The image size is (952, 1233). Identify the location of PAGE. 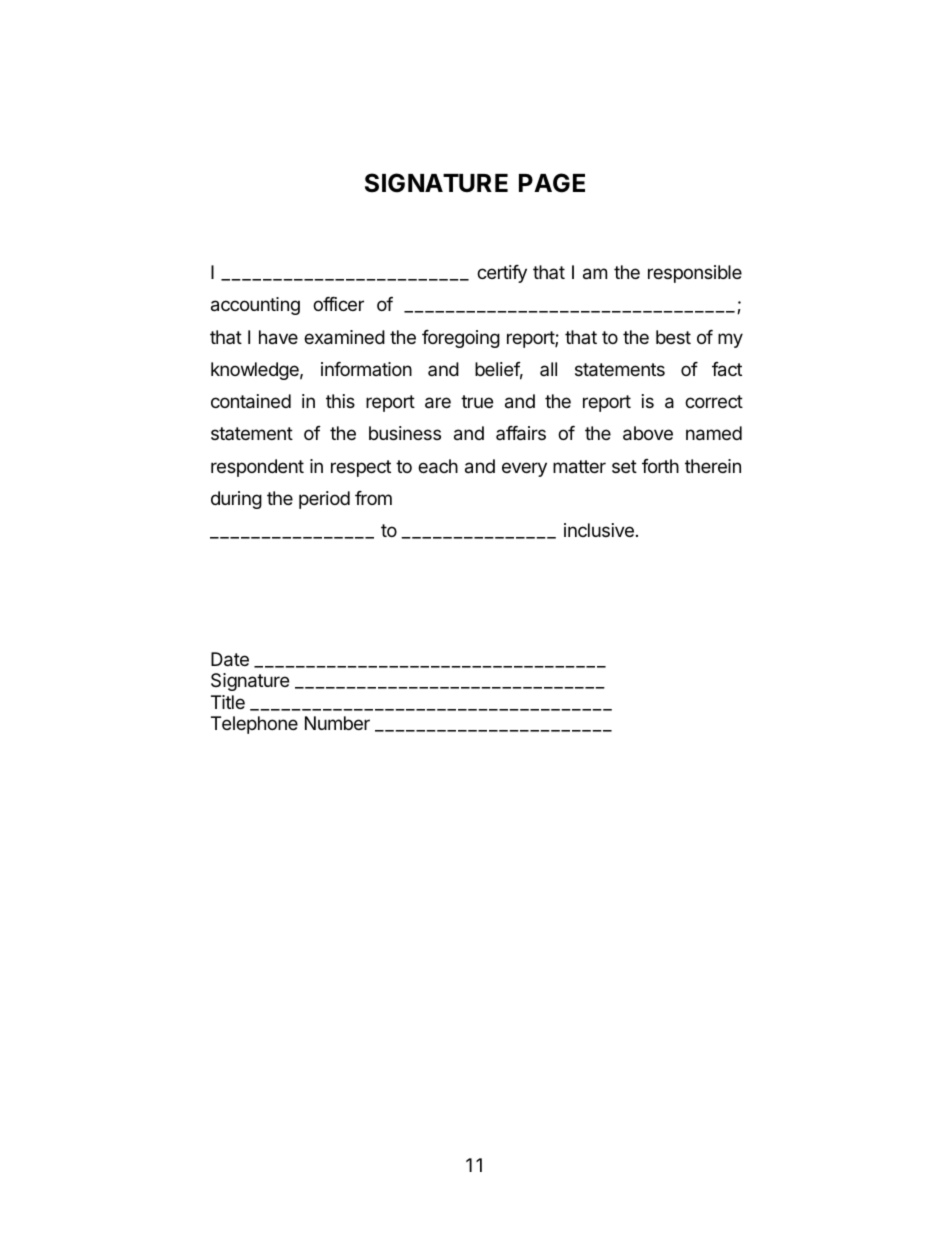
(552, 183).
